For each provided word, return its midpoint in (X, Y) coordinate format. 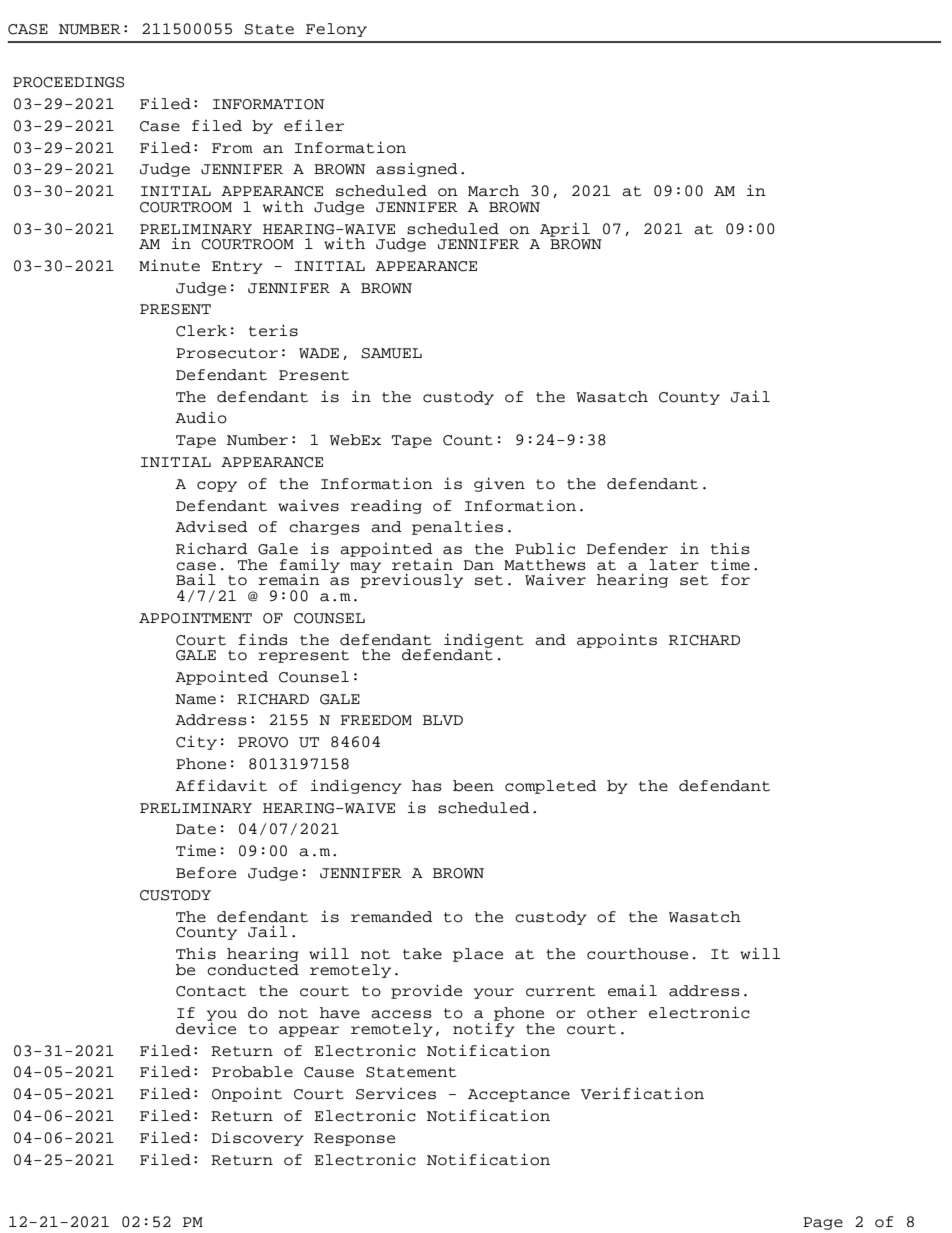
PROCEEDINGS (68, 82)
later (674, 565)
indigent (484, 641)
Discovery (257, 1138)
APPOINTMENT (195, 618)
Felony (336, 30)
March (493, 191)
